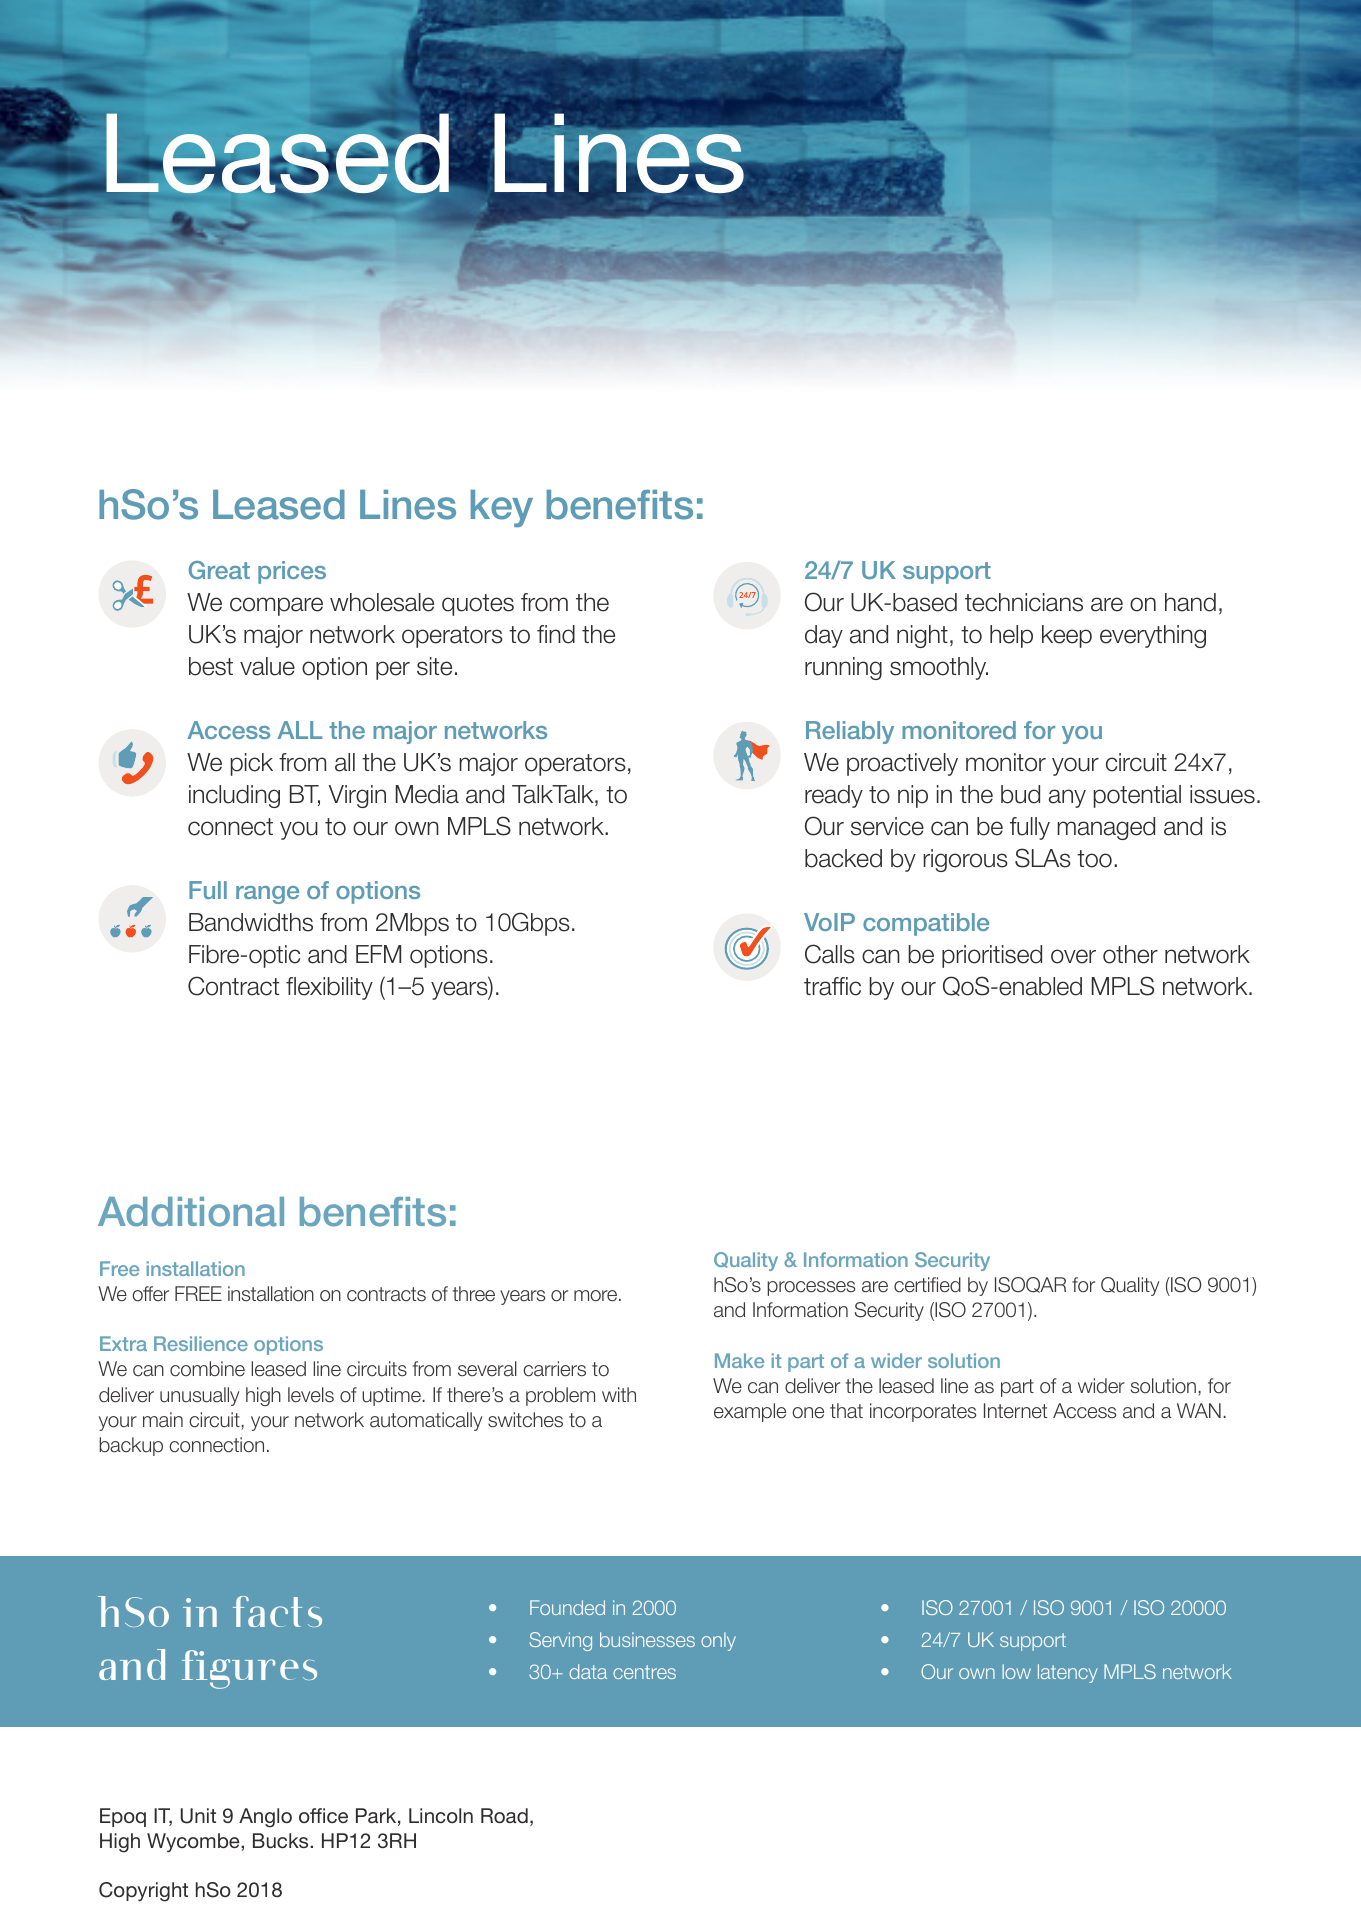 The width and height of the page is (1361, 1925). Describe the element at coordinates (1073, 956) in the page. I see `over` at that location.
